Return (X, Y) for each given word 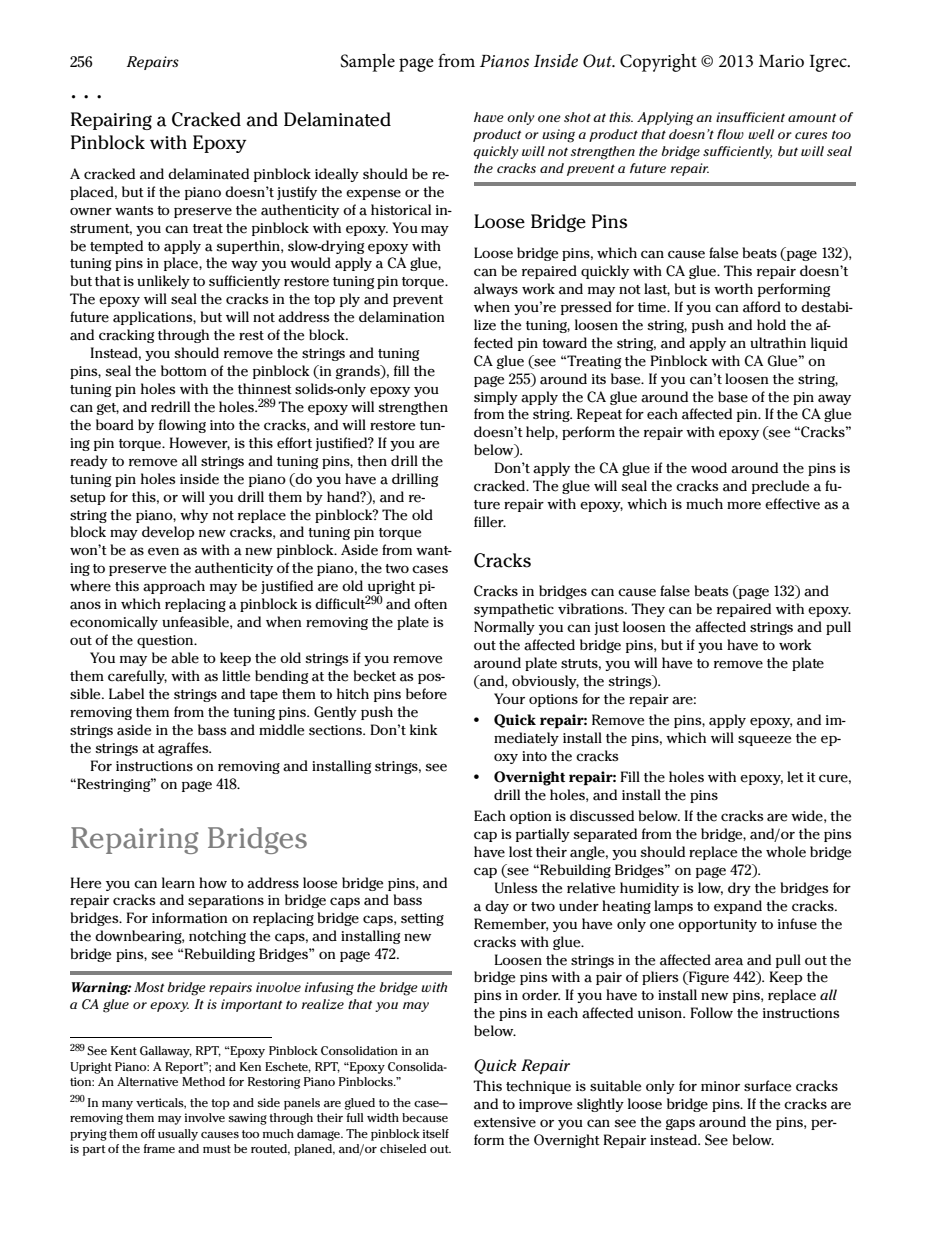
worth (733, 288)
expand (738, 907)
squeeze (764, 740)
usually (178, 1135)
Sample (367, 63)
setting (422, 919)
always (496, 290)
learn (178, 883)
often (430, 604)
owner (91, 211)
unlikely (163, 282)
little (236, 676)
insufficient (750, 117)
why (194, 516)
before (426, 694)
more (744, 505)
